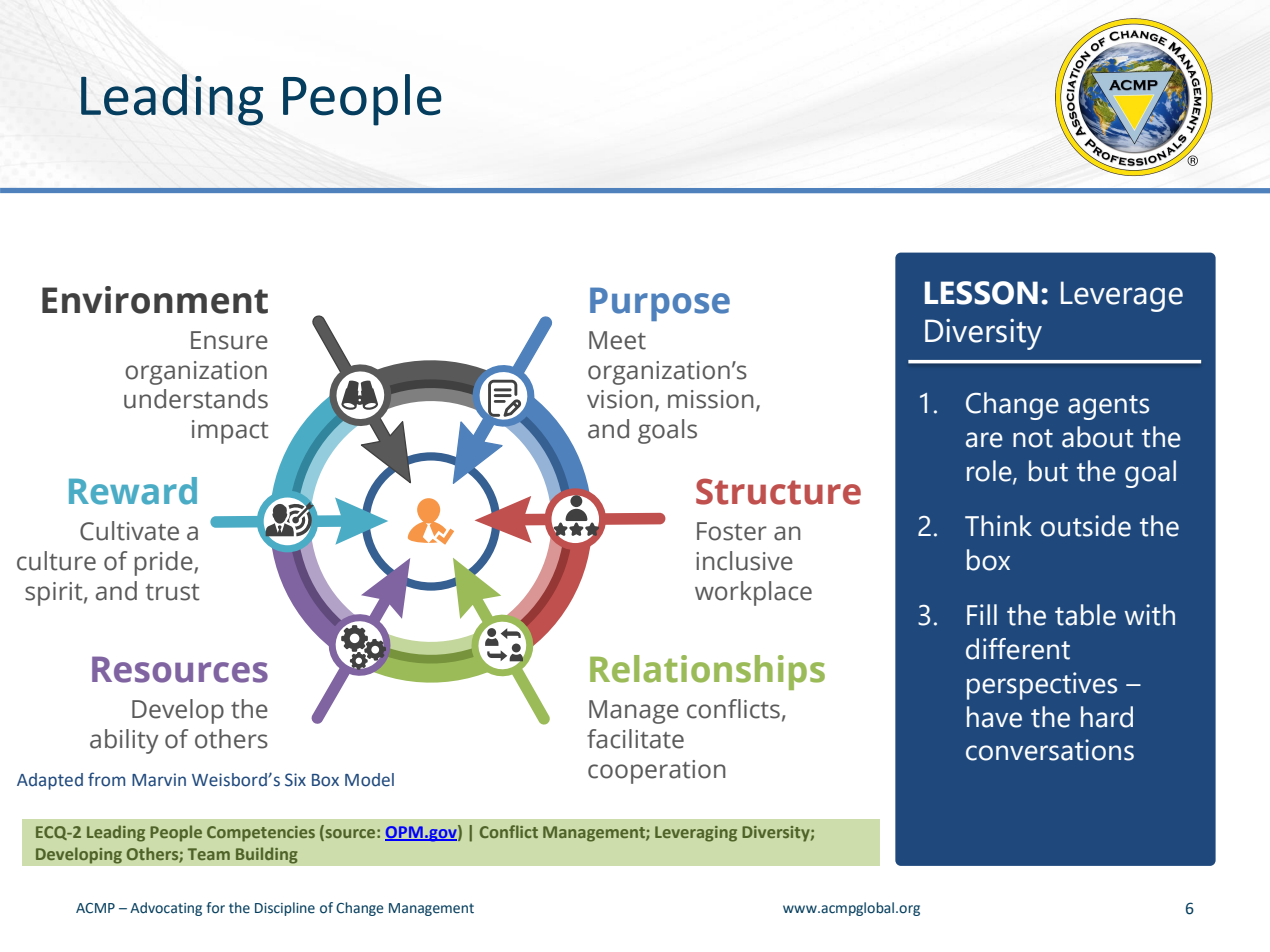 This screenshot has height=952, width=1270. I want to click on workplace, so click(753, 593).
